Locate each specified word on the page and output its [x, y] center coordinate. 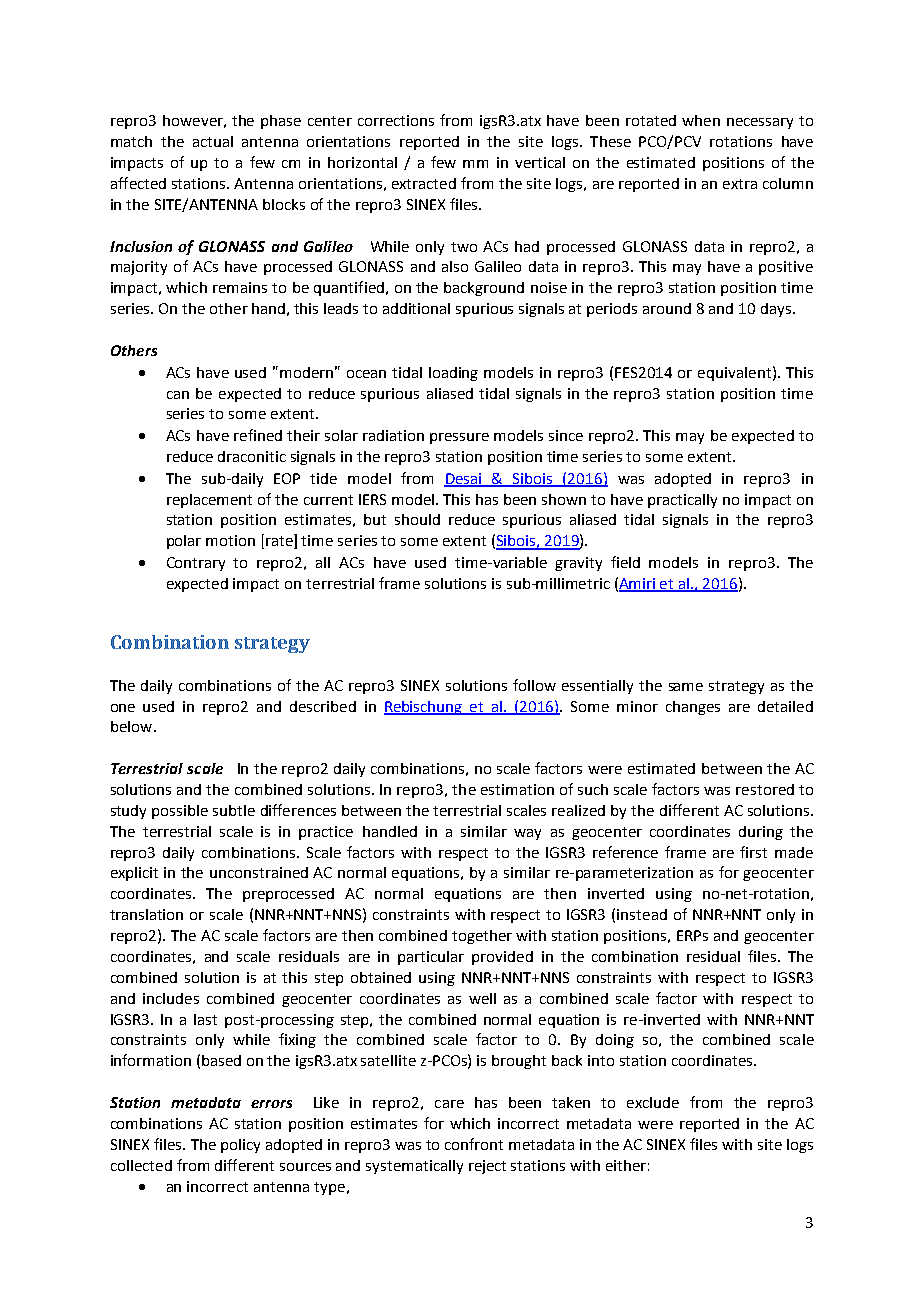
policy [240, 1146]
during [761, 833]
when [701, 120]
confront [474, 1144]
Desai [464, 479]
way [527, 834]
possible [180, 812]
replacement [209, 501]
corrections [396, 120]
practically [682, 501]
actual [213, 141]
